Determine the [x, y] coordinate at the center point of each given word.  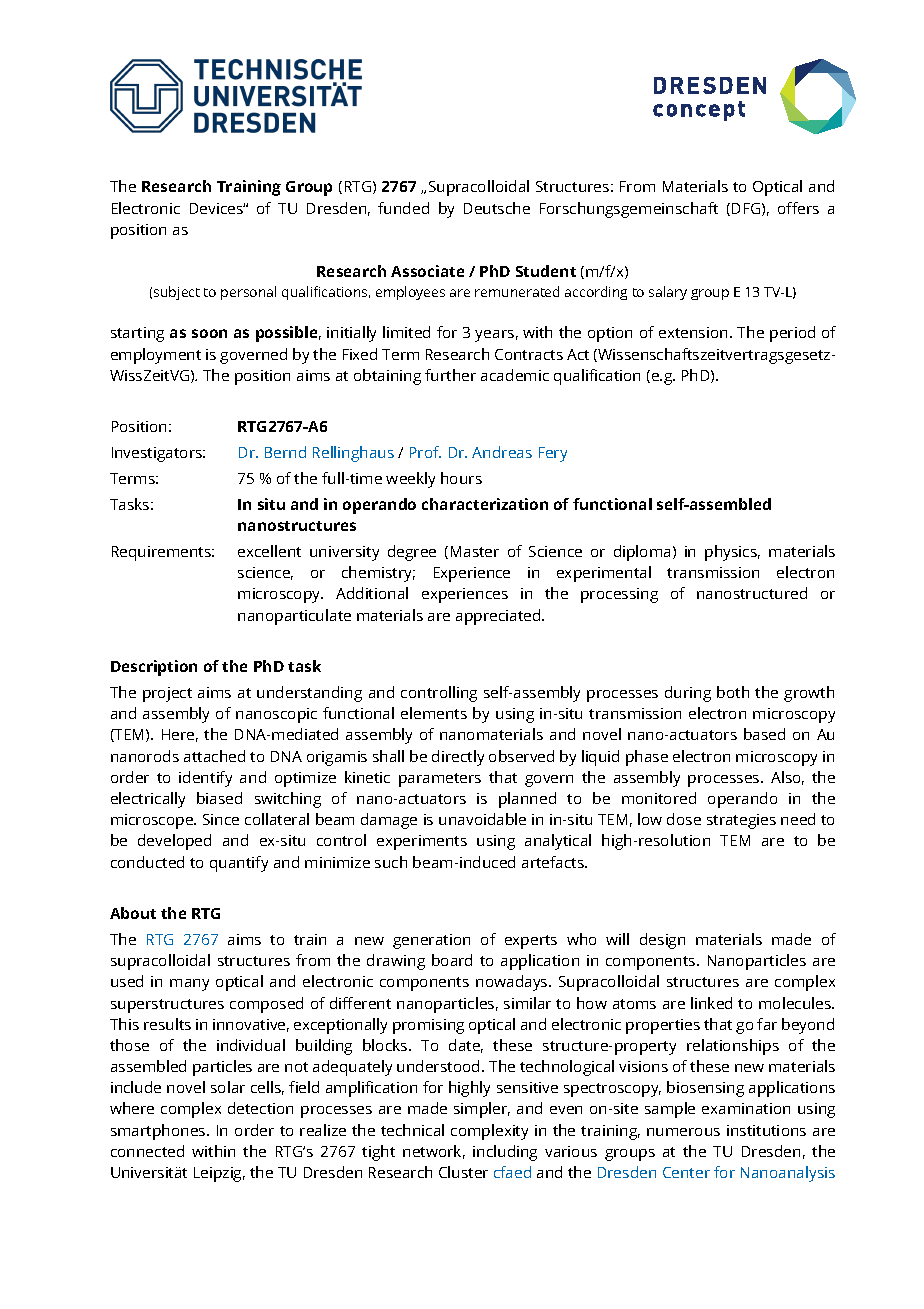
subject [177, 293]
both [733, 692]
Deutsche [497, 208]
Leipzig [219, 1174]
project [167, 694]
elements [434, 713]
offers [798, 208]
